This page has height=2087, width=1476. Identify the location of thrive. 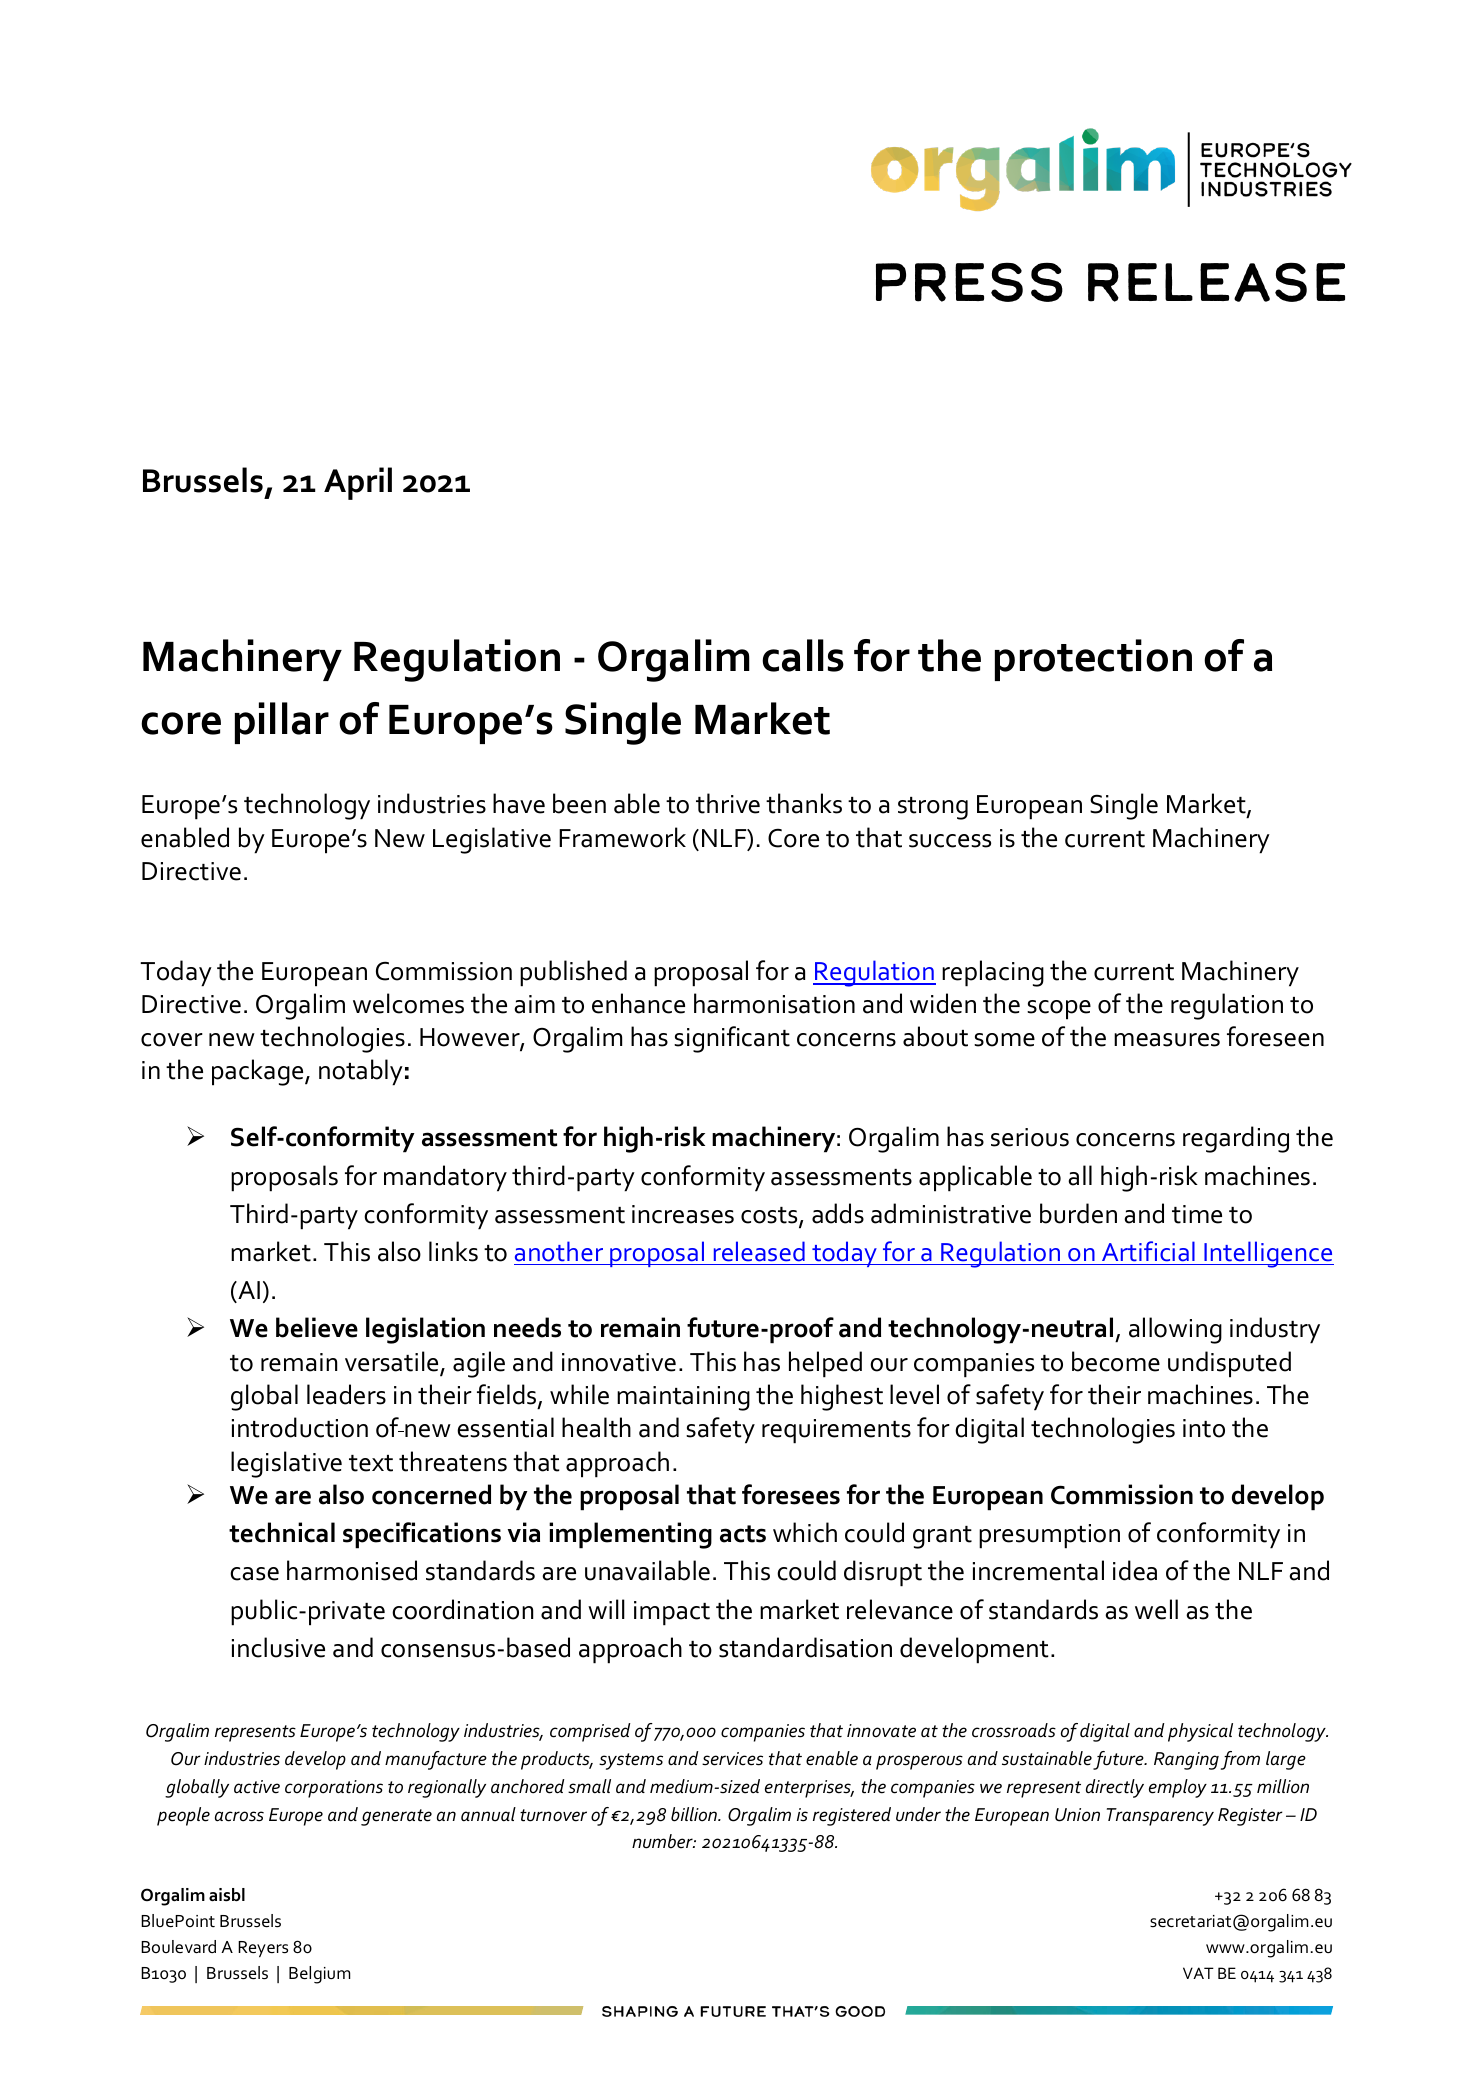
(728, 803).
